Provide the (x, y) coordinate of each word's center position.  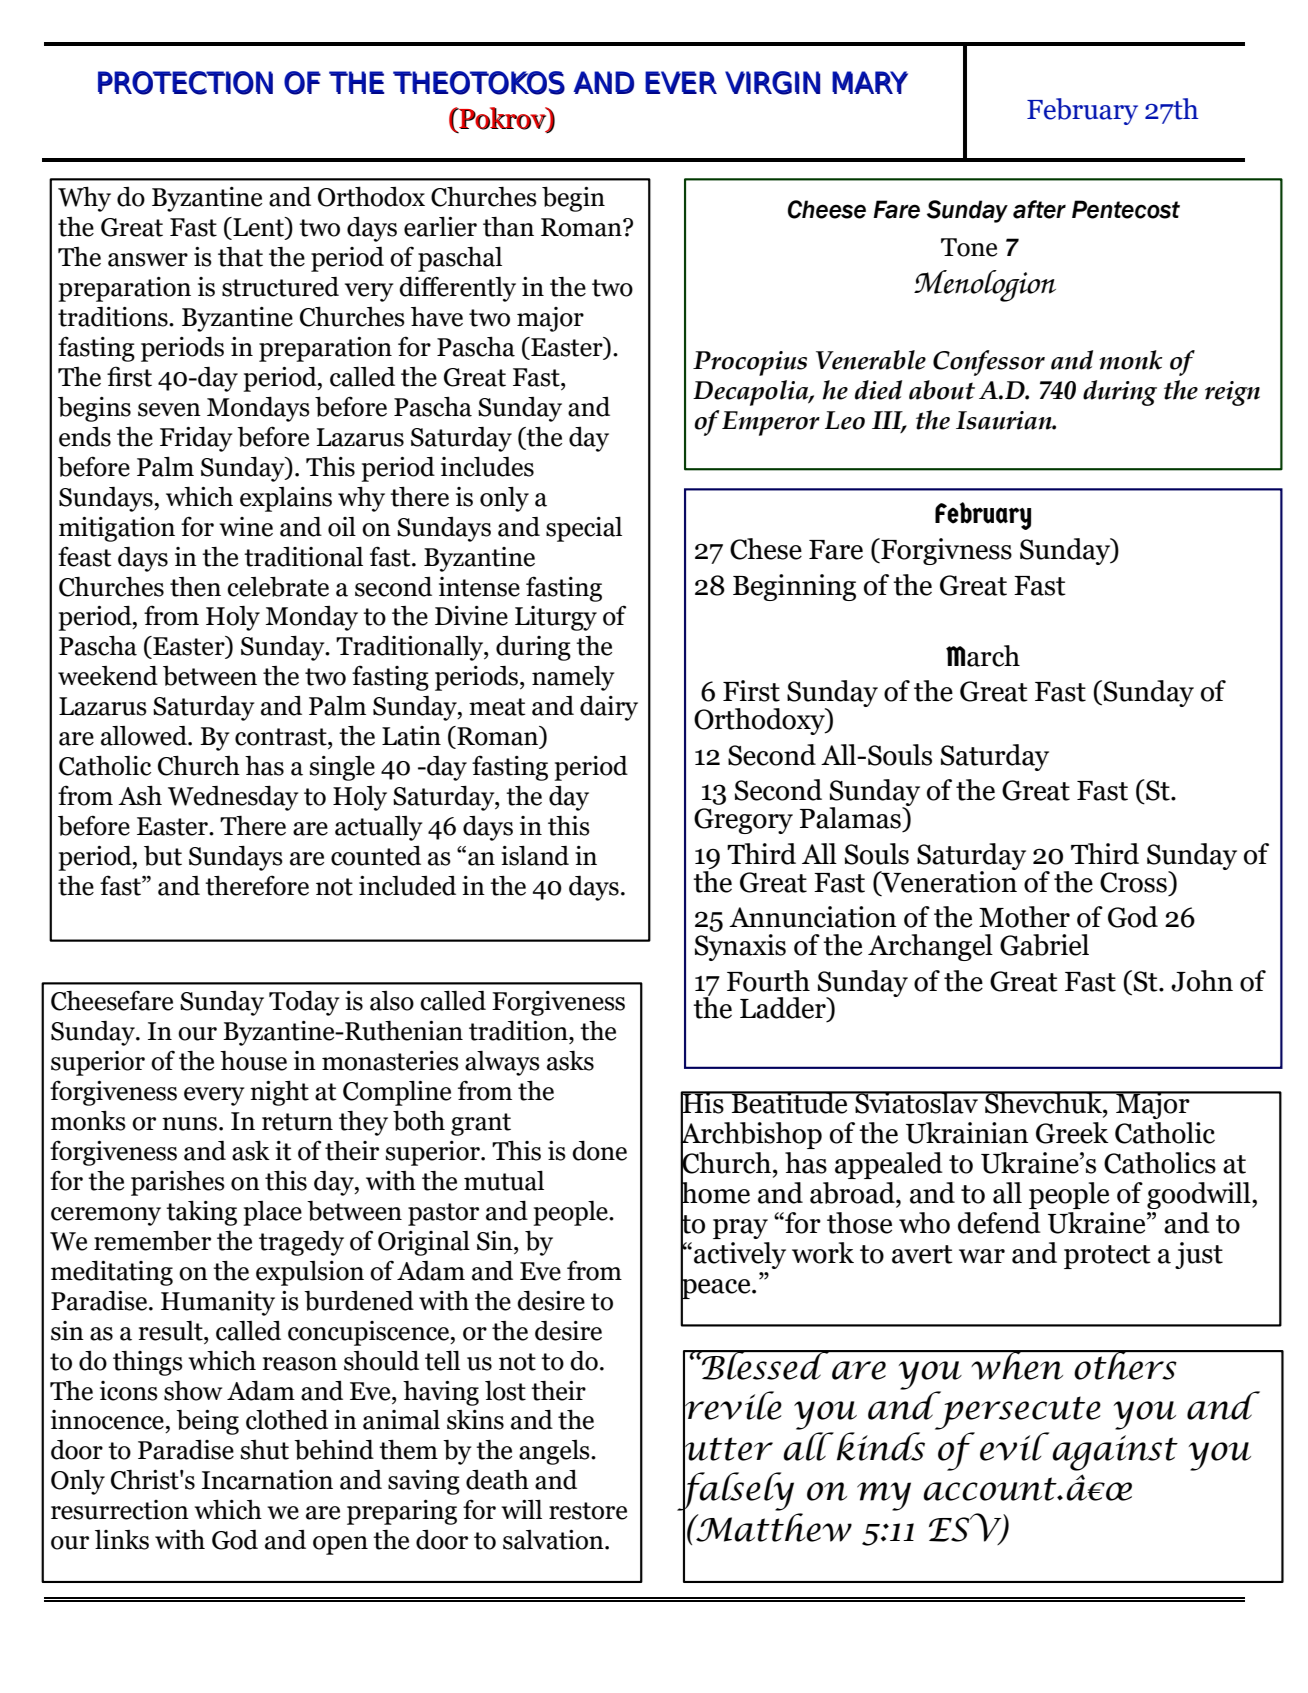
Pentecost (1126, 209)
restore (588, 1511)
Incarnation (267, 1480)
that (240, 257)
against (1115, 1453)
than (508, 227)
